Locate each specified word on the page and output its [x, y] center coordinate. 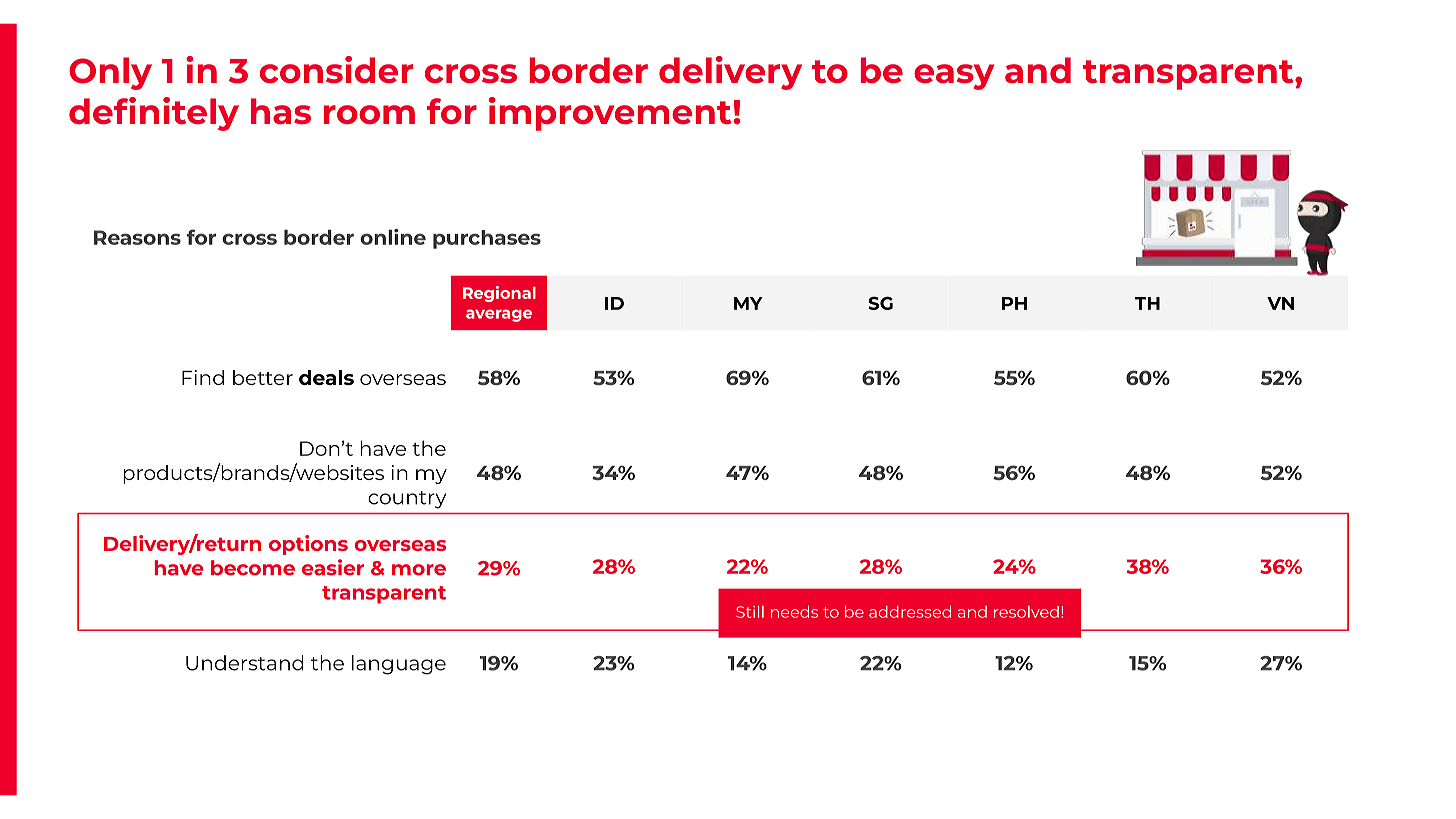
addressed [910, 612]
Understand [245, 663]
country [407, 500]
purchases [487, 239]
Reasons [137, 237]
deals [326, 377]
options [308, 545]
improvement [610, 114]
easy [954, 77]
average [499, 315]
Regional [499, 294]
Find [203, 377]
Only [110, 73]
